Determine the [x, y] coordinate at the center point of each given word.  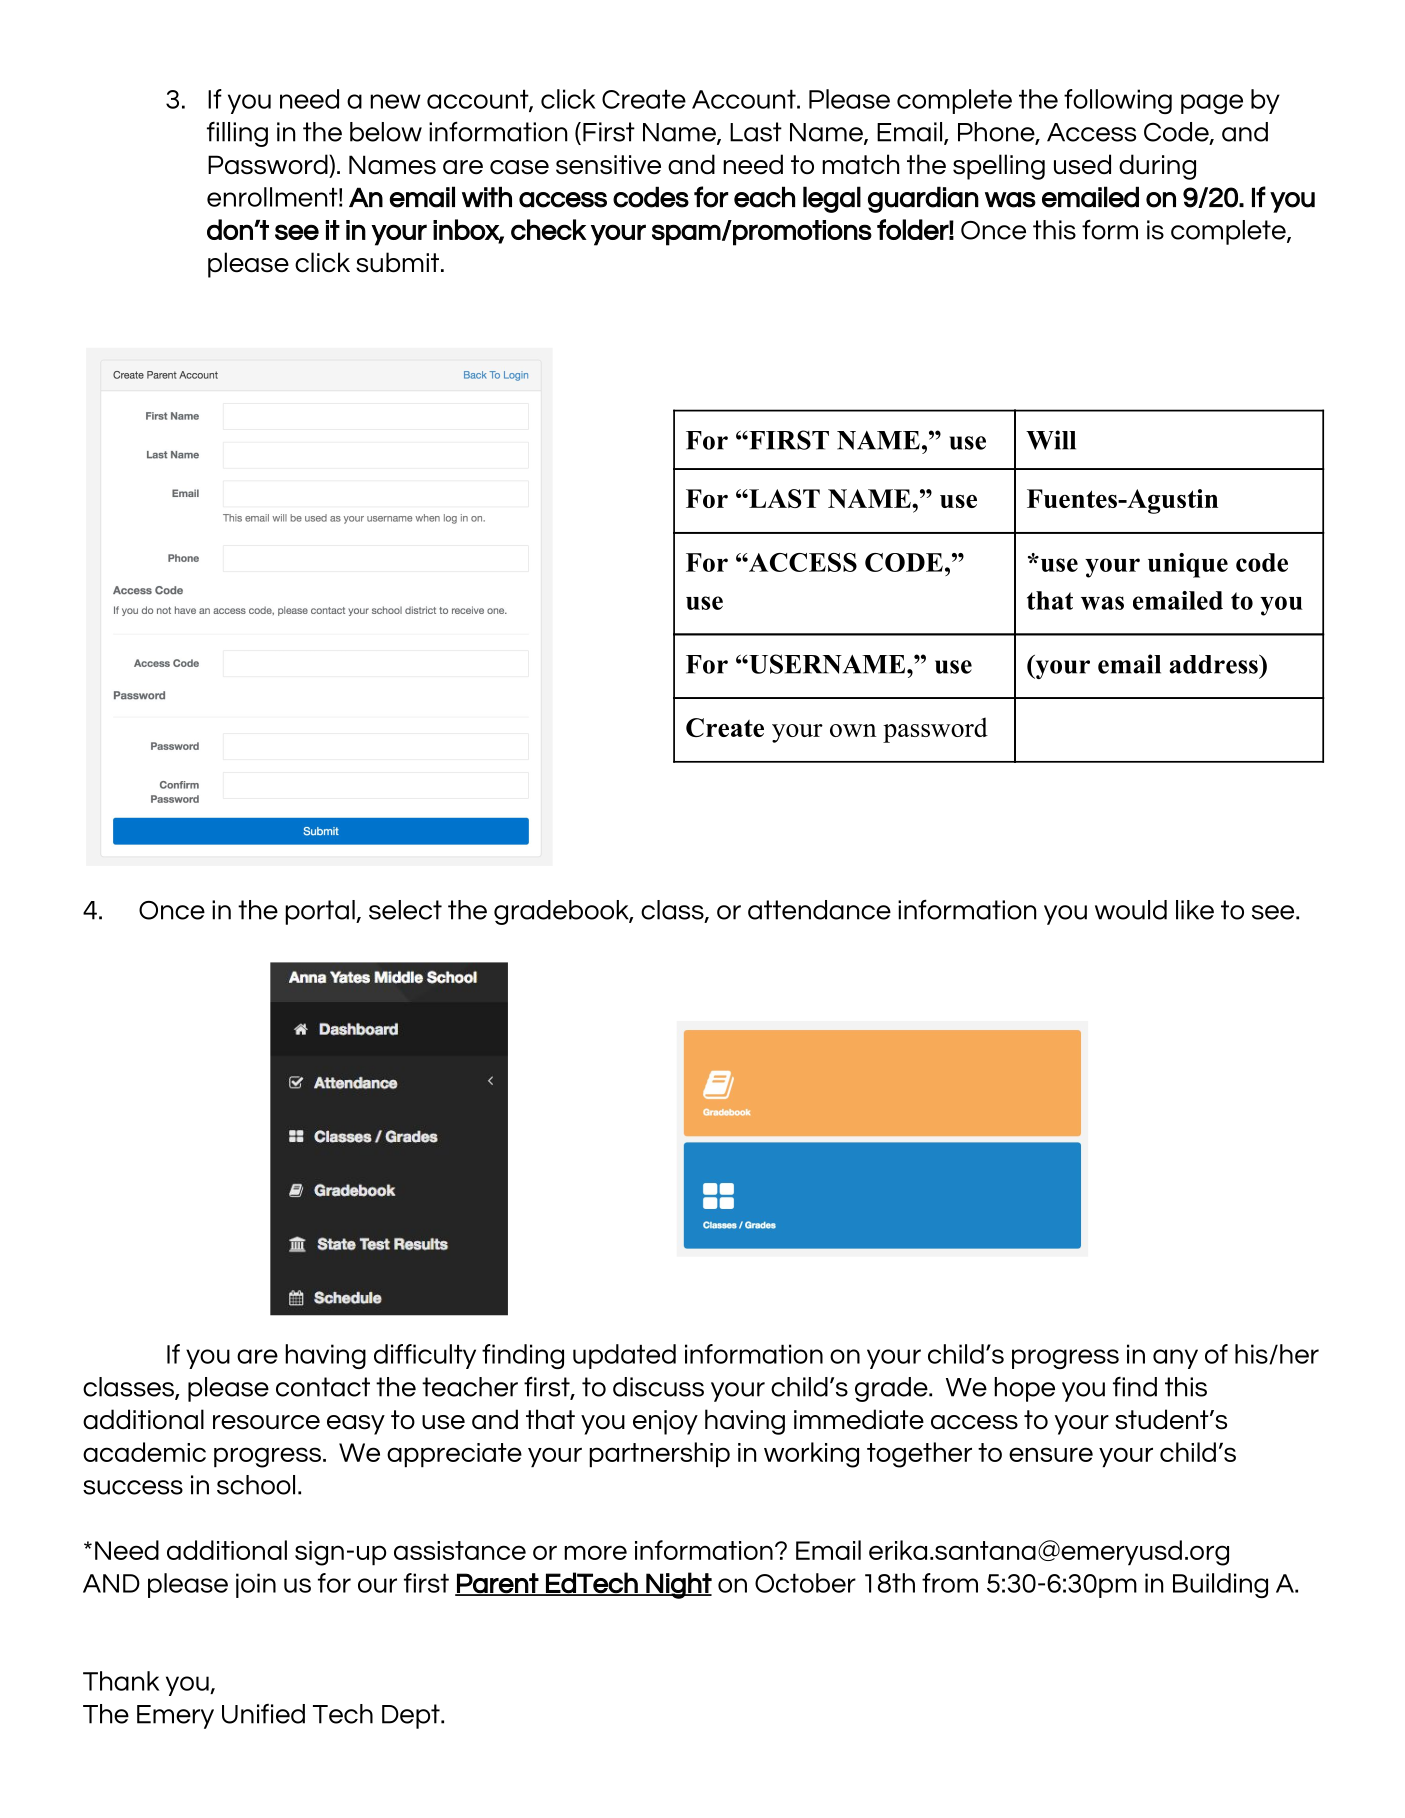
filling [237, 134]
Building [1220, 1585]
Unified [263, 1714]
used [1082, 164]
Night [678, 1585]
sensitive [608, 165]
